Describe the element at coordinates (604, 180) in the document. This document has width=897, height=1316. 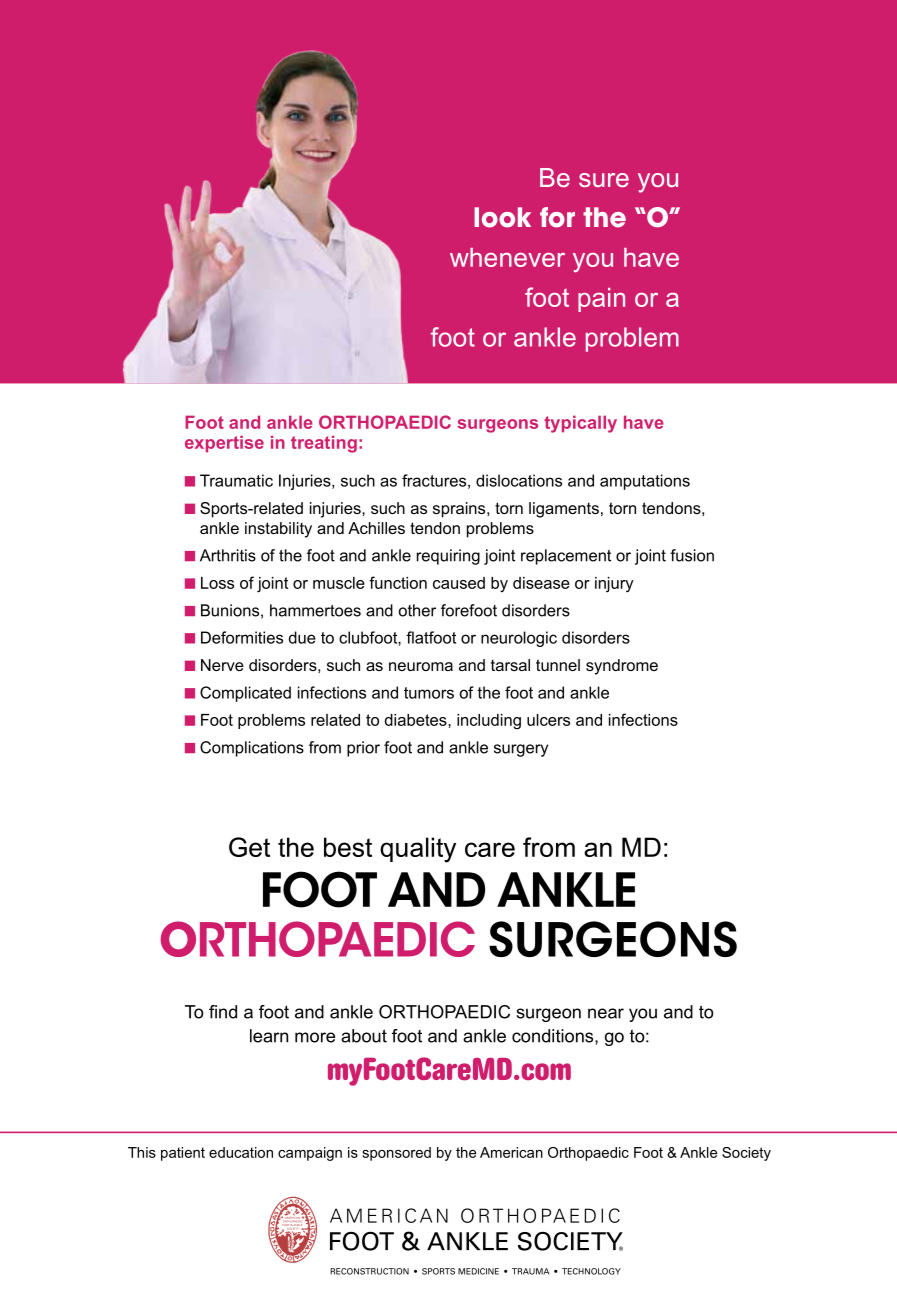
I see `sure` at that location.
